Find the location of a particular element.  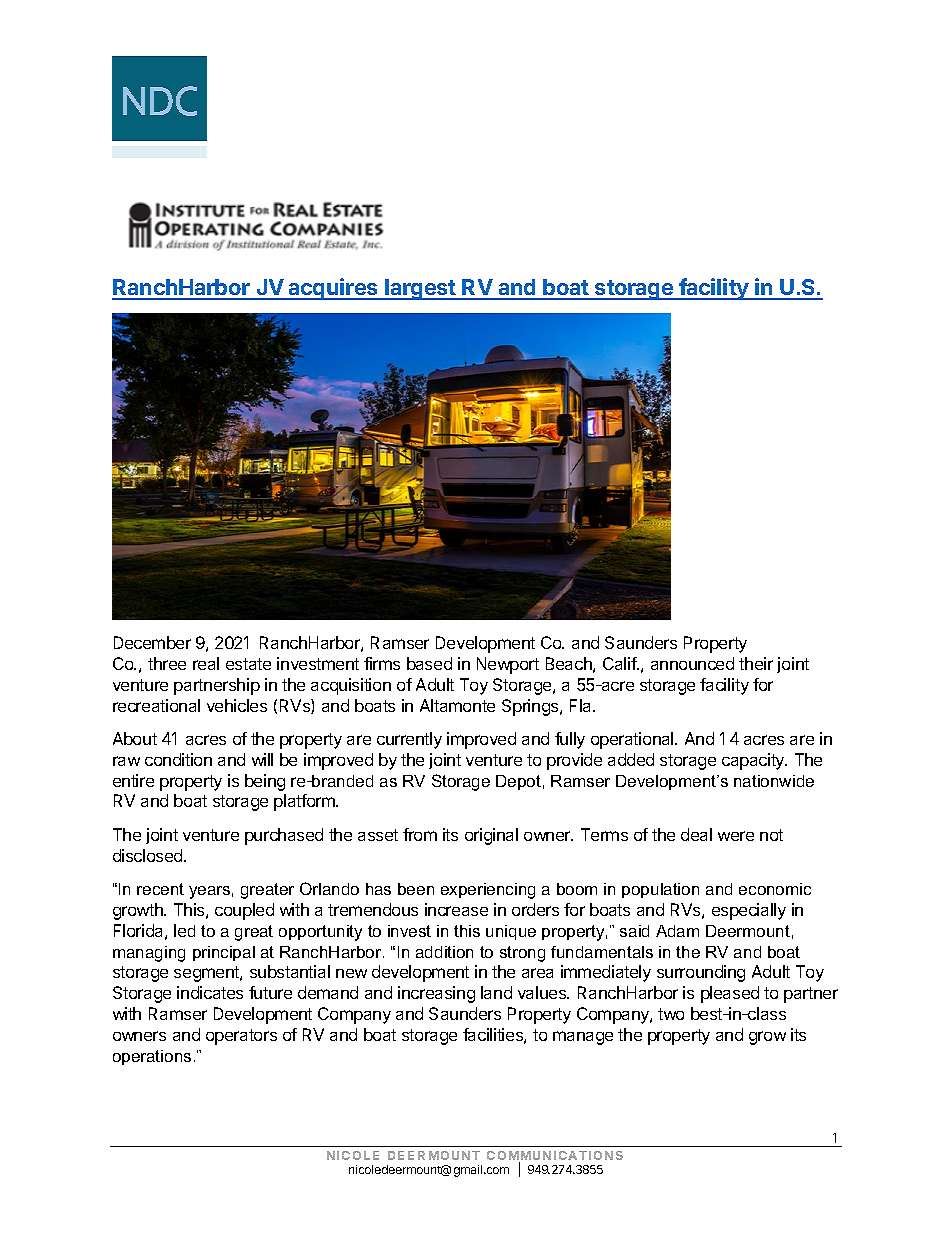

announced is located at coordinates (692, 663).
